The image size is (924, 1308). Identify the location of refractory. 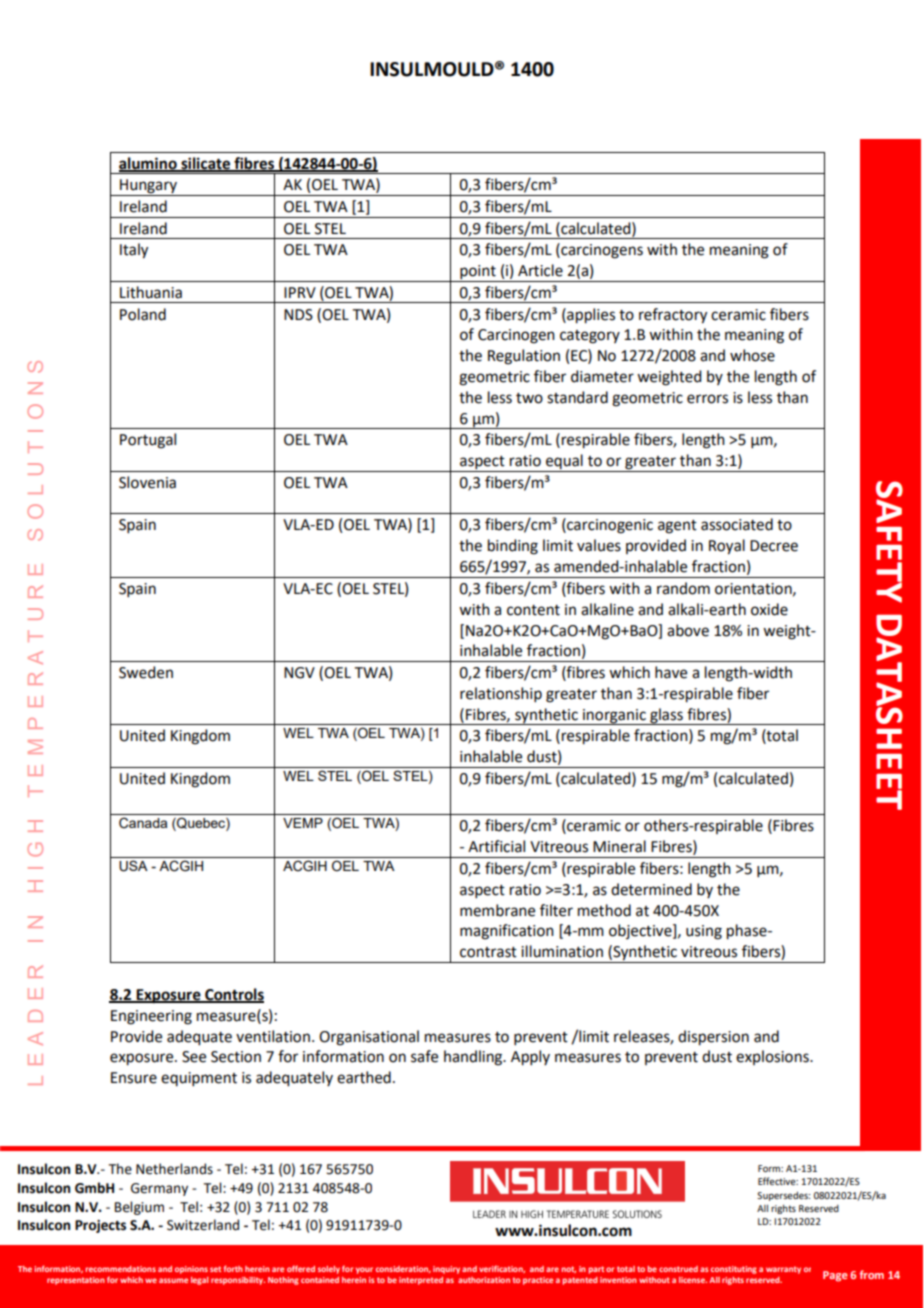
(673, 316).
